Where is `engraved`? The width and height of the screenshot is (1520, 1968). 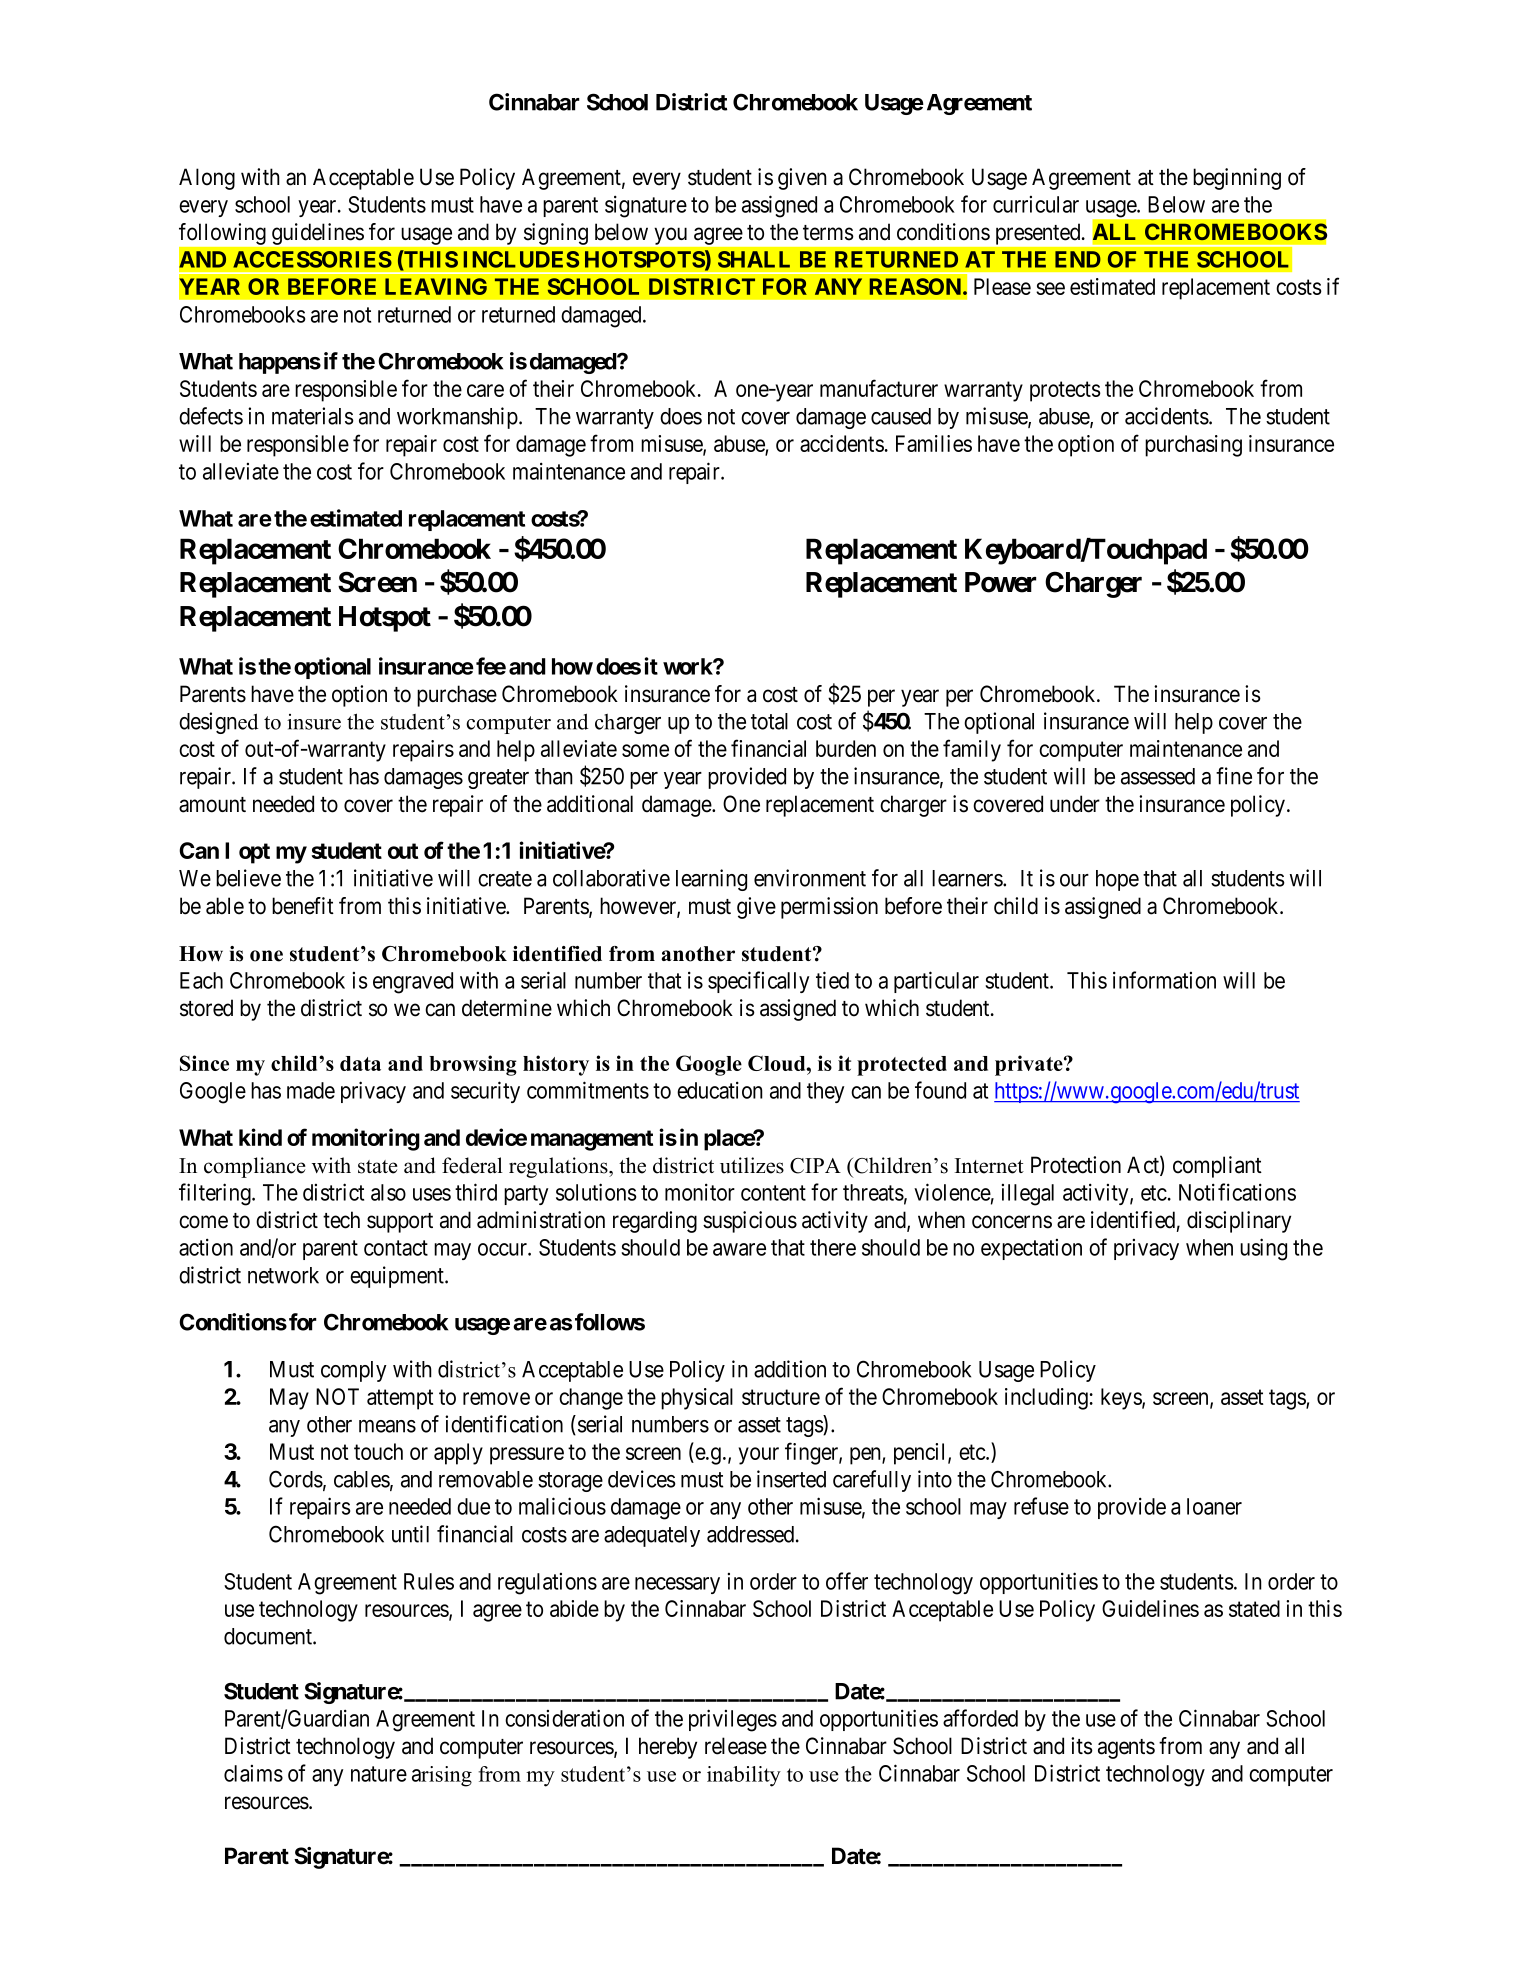 engraved is located at coordinates (413, 983).
